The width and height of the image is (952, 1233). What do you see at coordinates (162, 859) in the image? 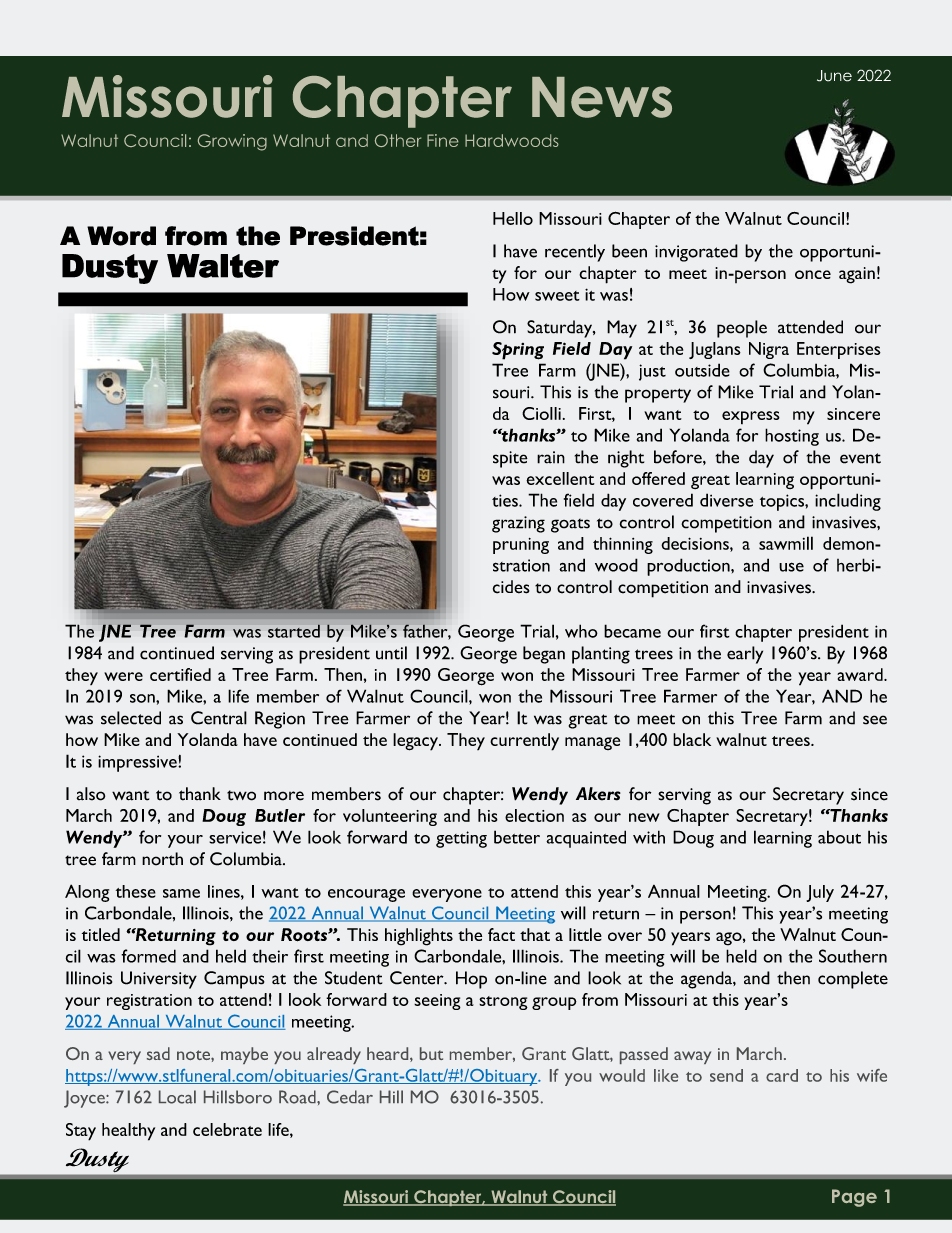
I see `north` at bounding box center [162, 859].
